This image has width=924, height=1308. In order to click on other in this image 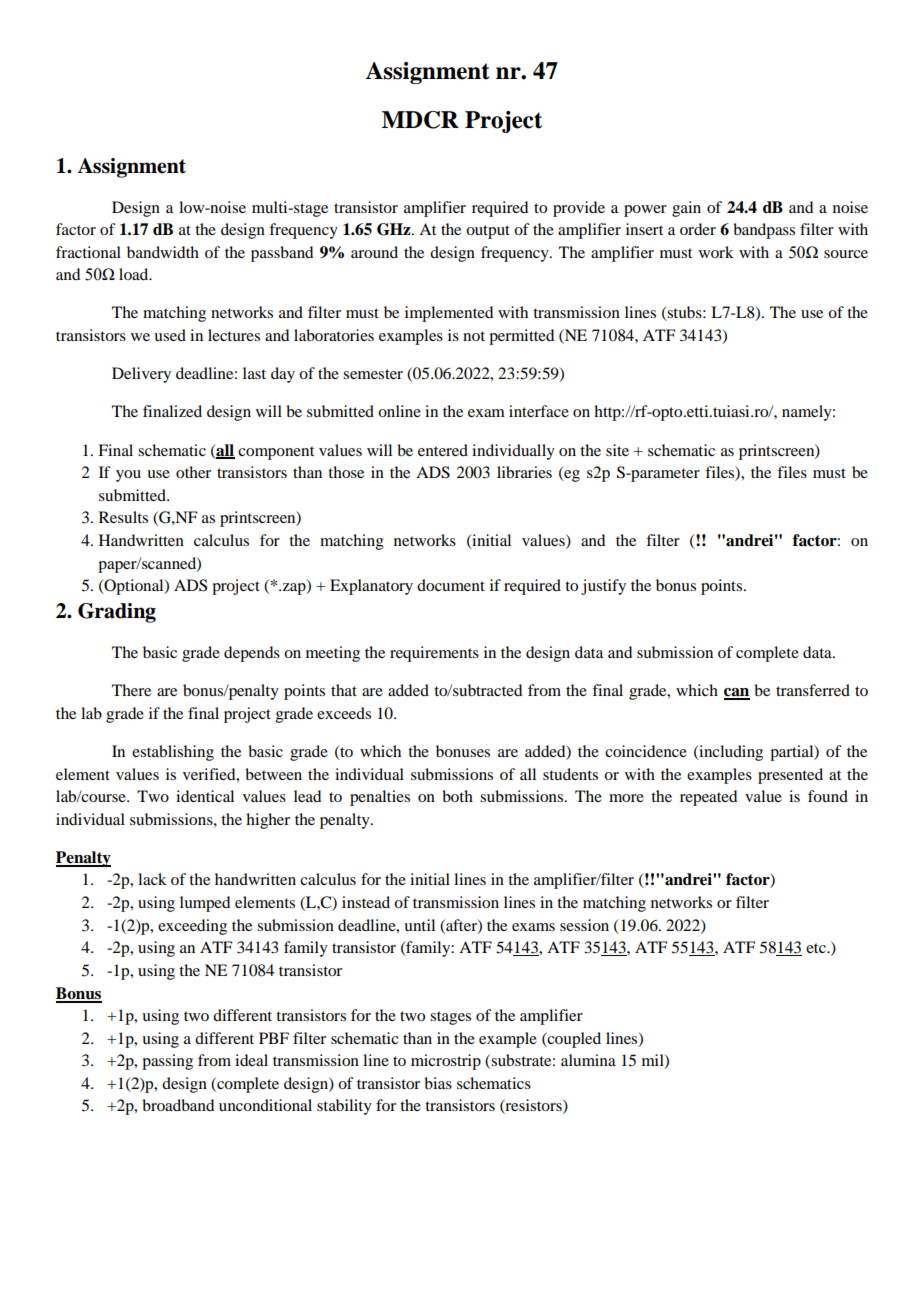, I will do `click(193, 472)`.
